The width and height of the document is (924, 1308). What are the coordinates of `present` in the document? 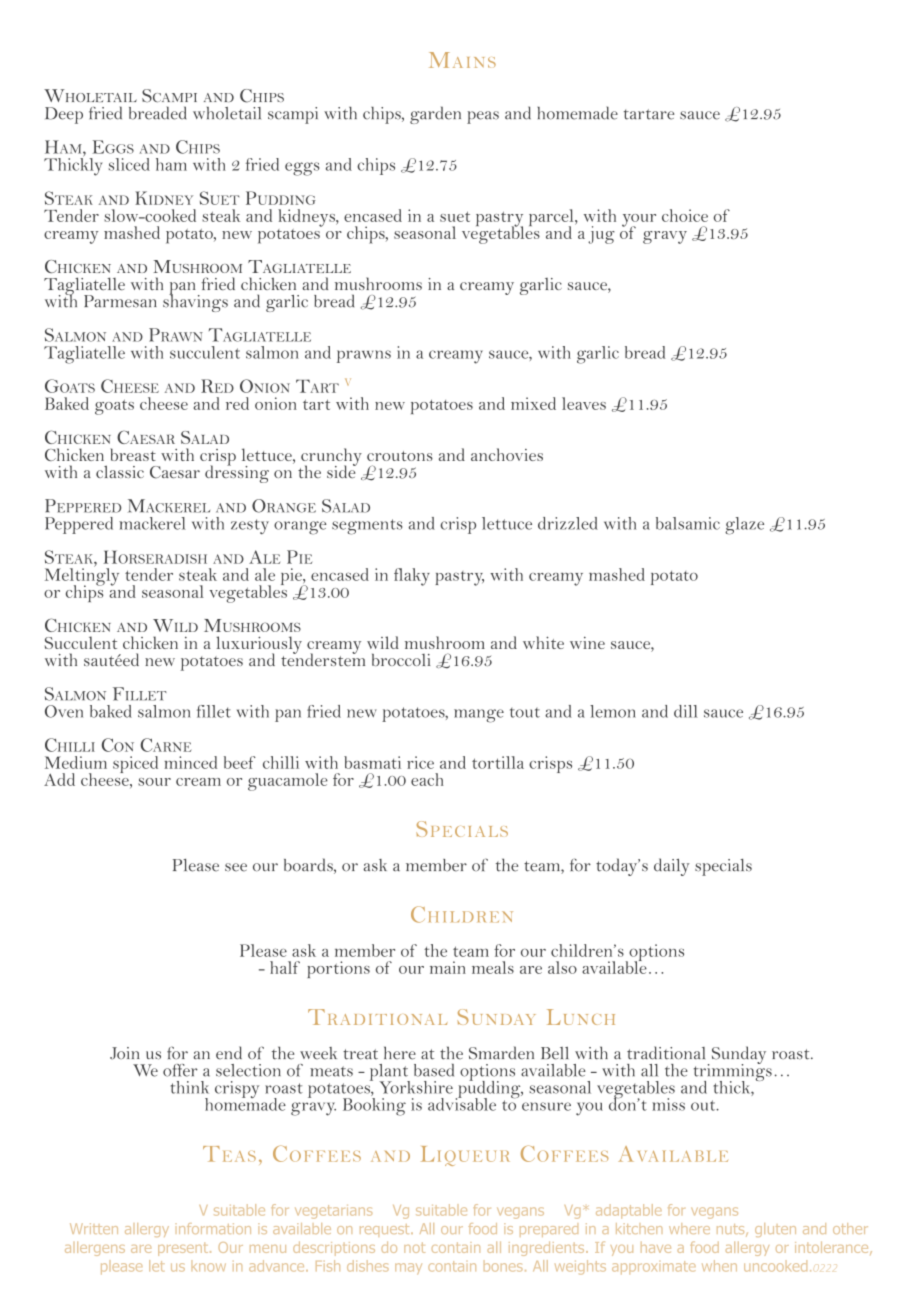 It's located at (184, 1249).
